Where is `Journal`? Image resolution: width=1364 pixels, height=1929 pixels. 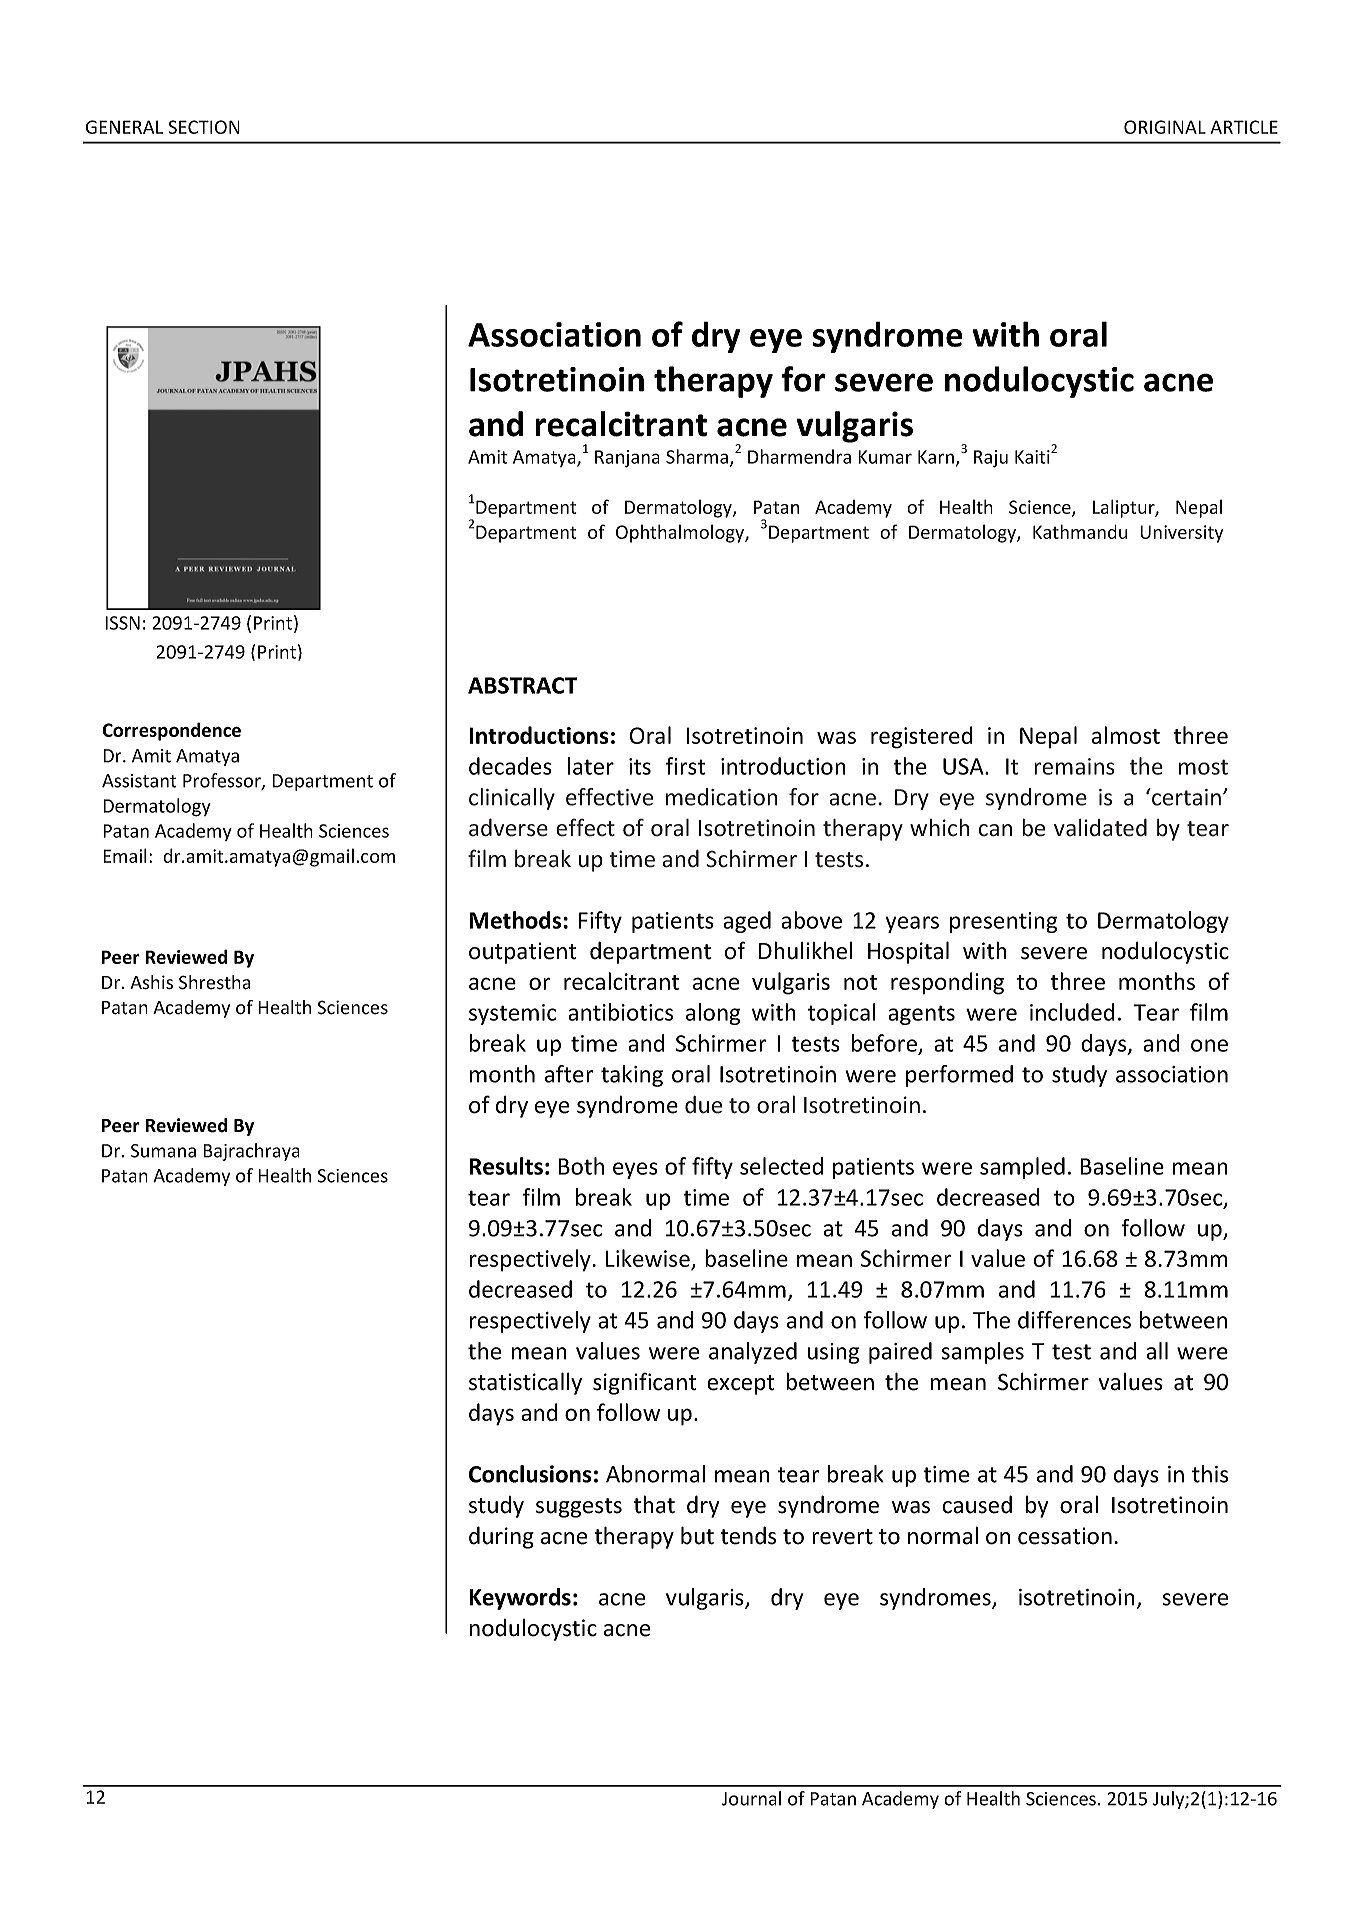
Journal is located at coordinates (751, 1798).
